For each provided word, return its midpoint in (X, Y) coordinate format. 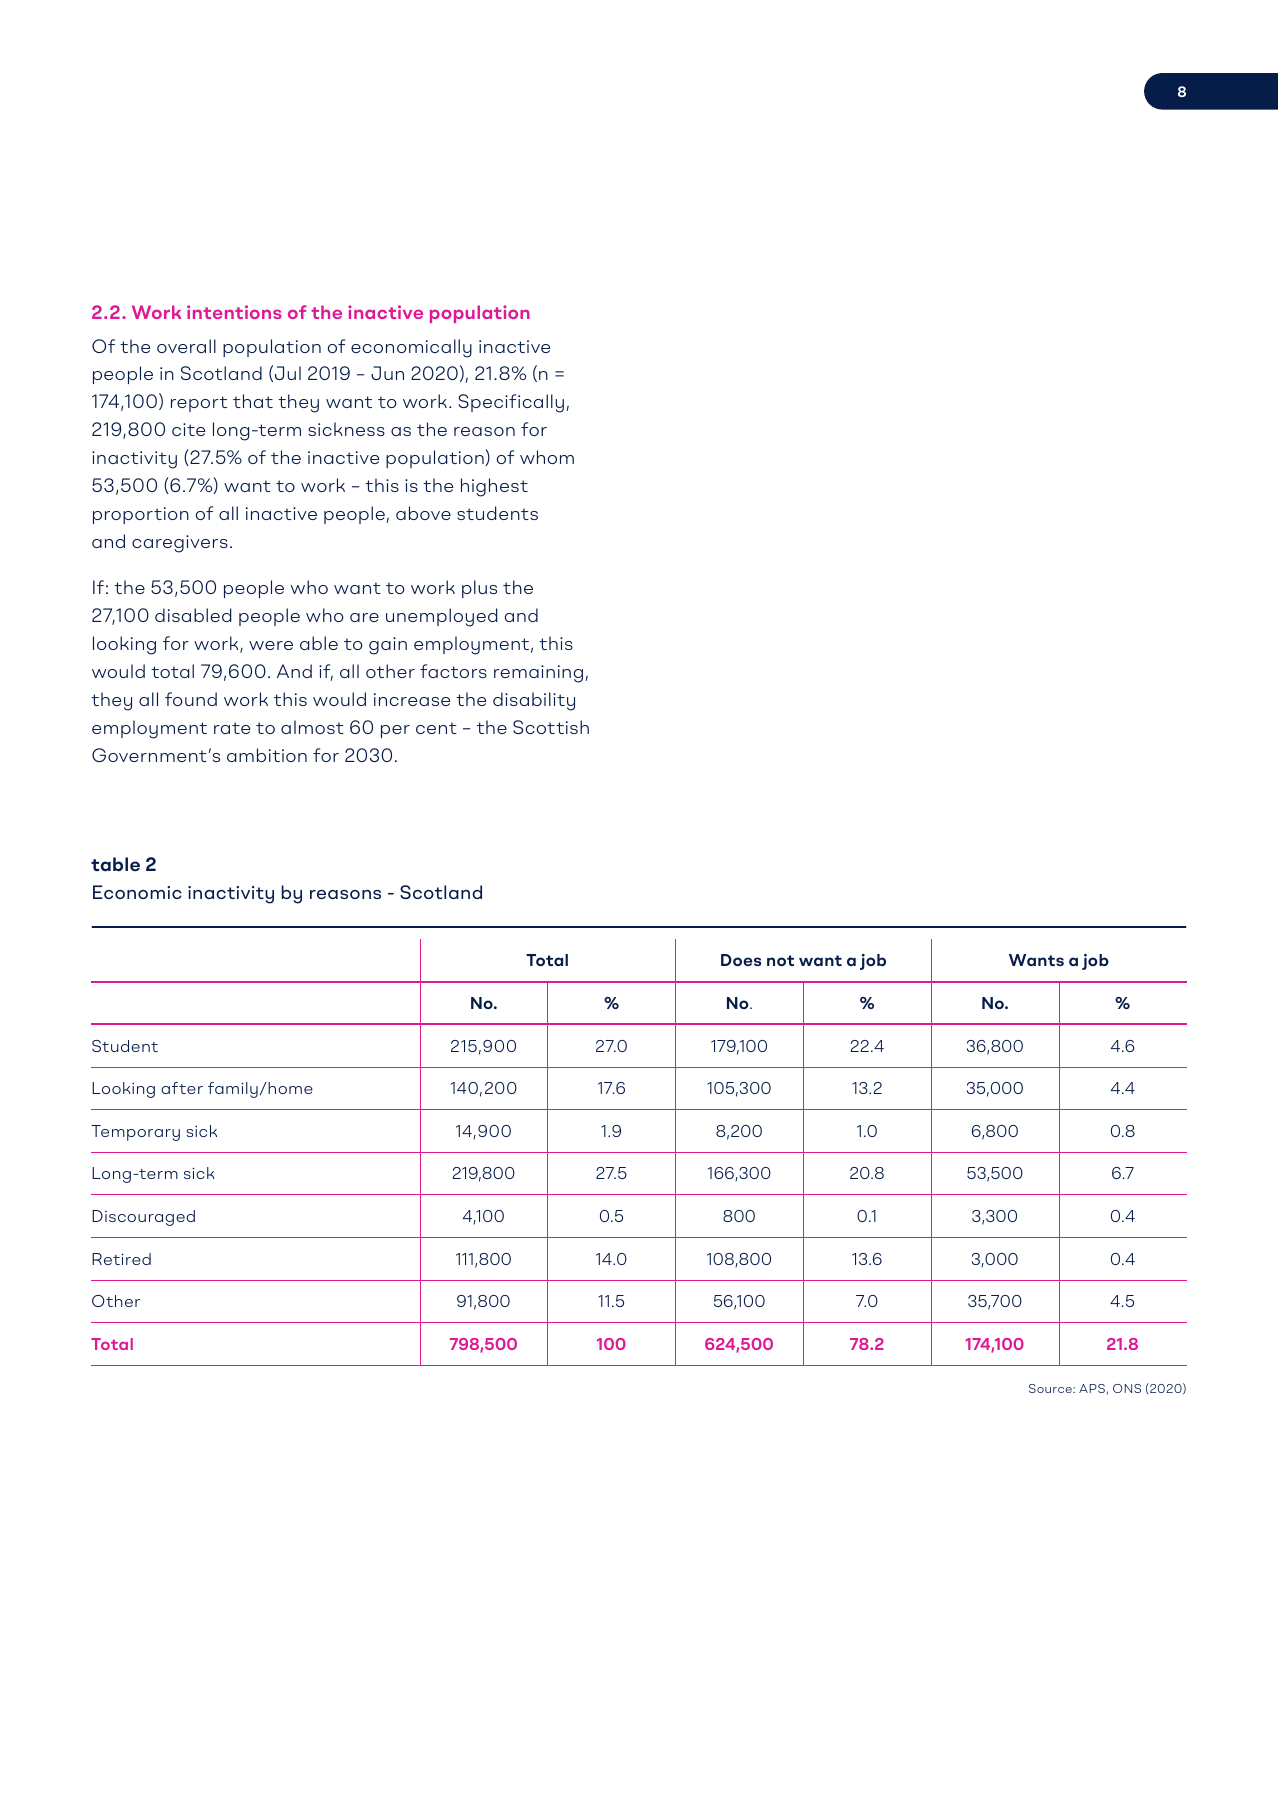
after (182, 1088)
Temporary (135, 1133)
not (780, 960)
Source (1051, 1388)
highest (494, 487)
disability (534, 701)
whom (547, 457)
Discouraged (143, 1218)
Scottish (551, 727)
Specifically (511, 403)
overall (186, 346)
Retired (121, 1259)
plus (479, 589)
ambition (267, 755)
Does (741, 960)
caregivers (180, 544)
